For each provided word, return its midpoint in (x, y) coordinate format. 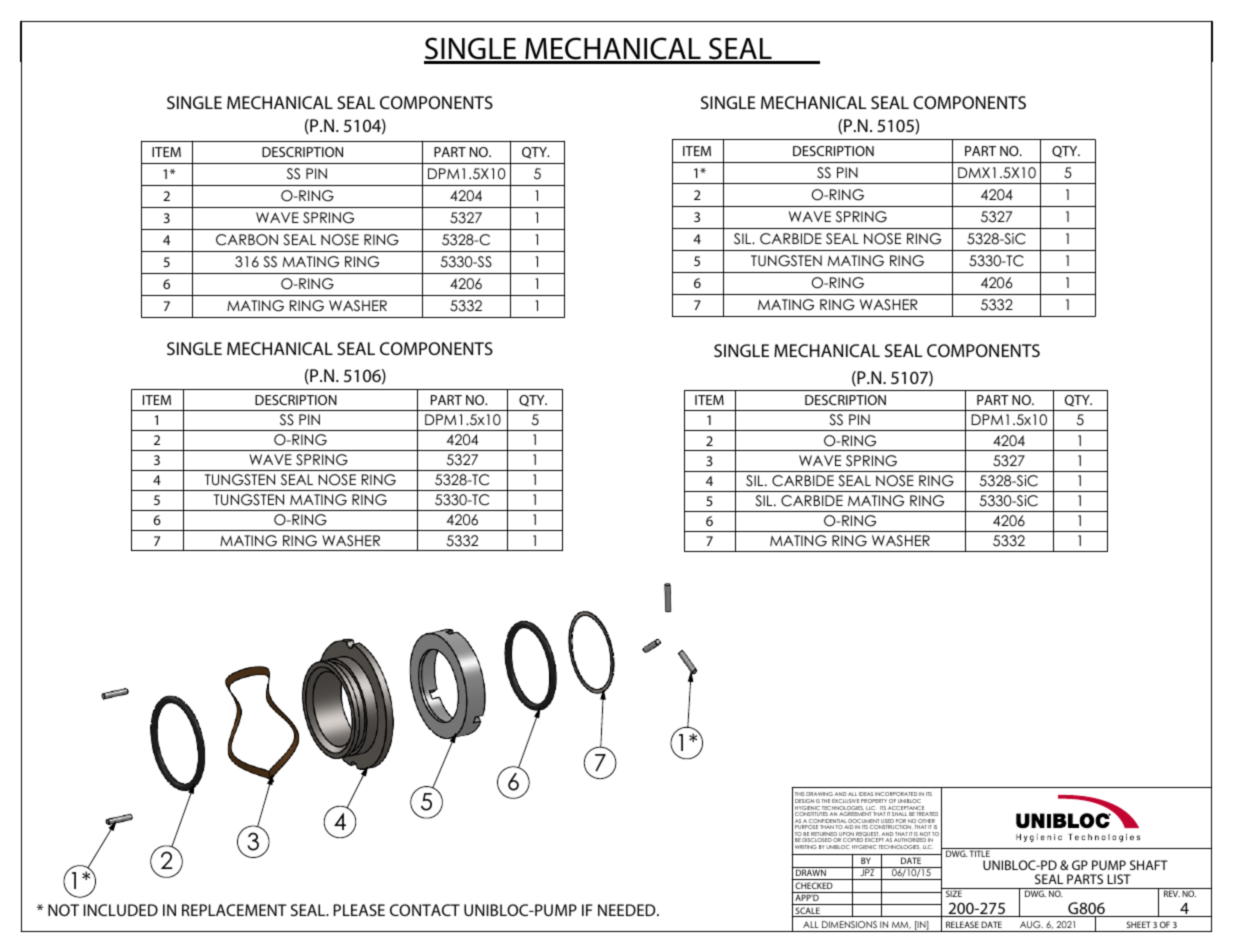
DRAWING (819, 796)
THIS (800, 796)
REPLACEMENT (234, 910)
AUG (1031, 924)
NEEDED (628, 910)
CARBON (247, 240)
